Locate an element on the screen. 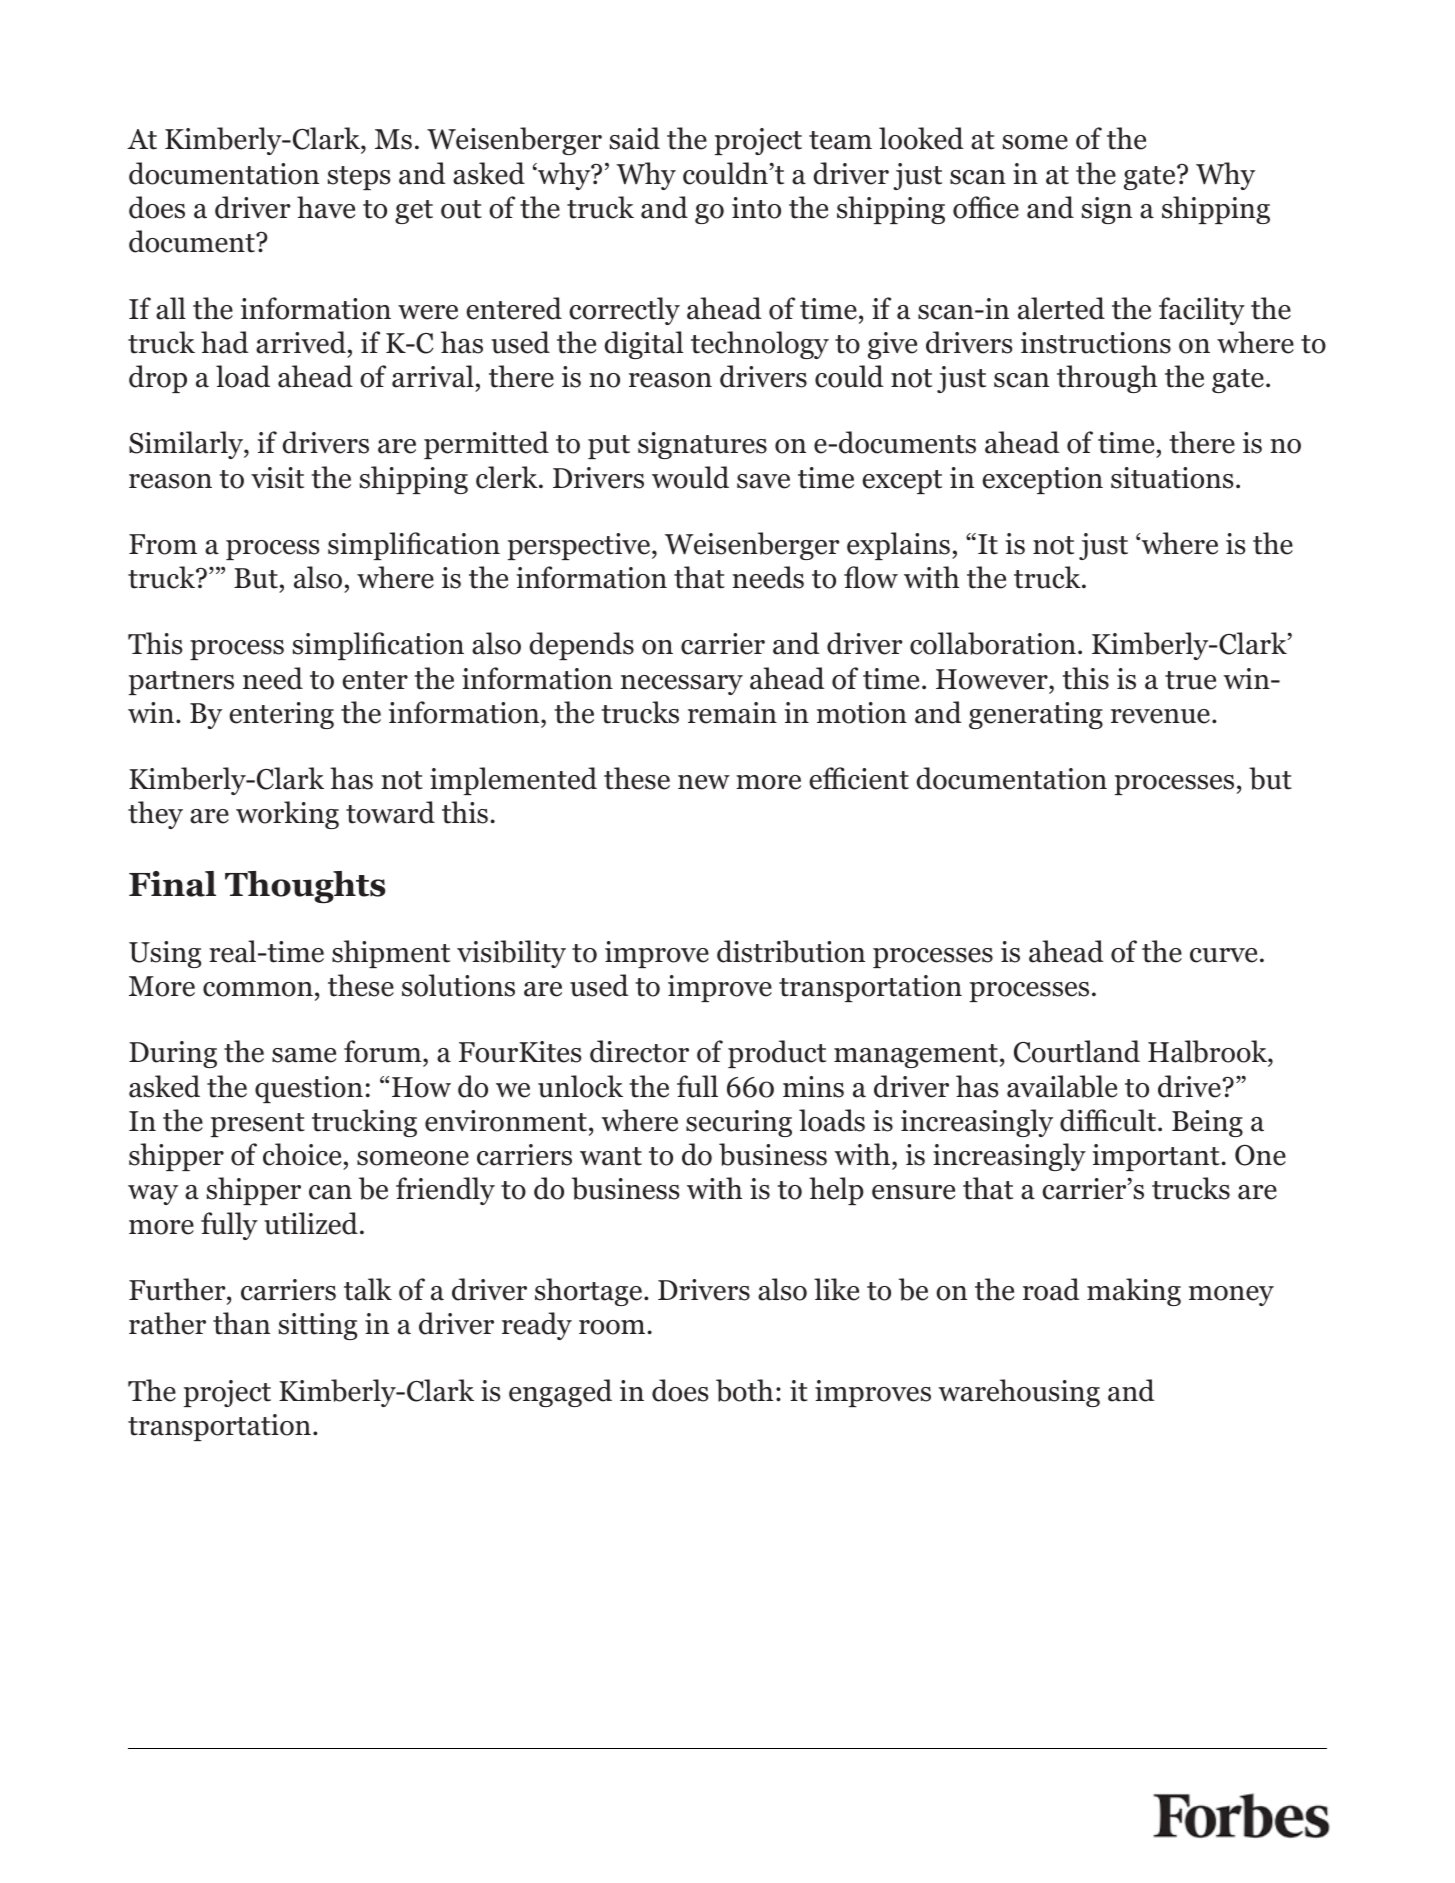 The image size is (1455, 1883). making is located at coordinates (1134, 1292).
